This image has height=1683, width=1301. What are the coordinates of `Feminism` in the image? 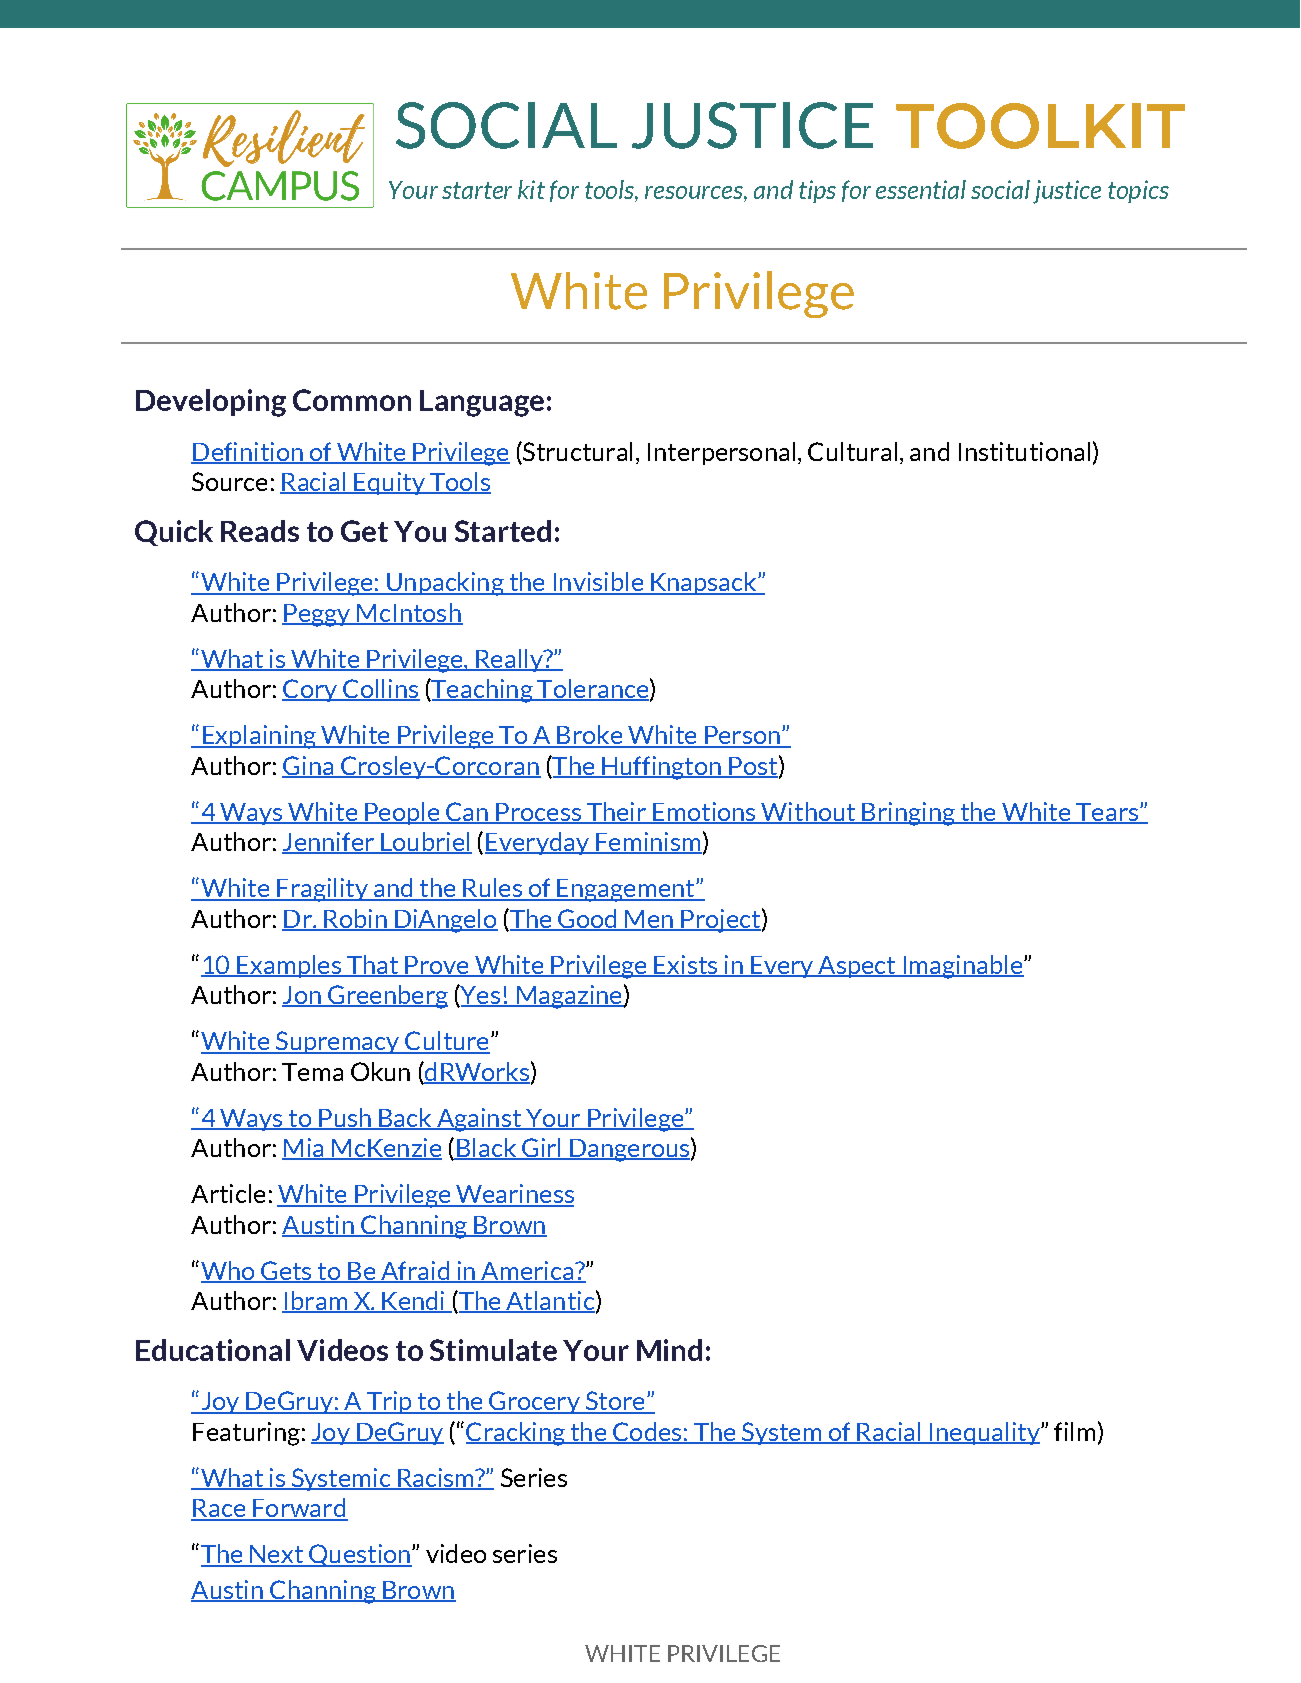 It's located at (648, 843).
